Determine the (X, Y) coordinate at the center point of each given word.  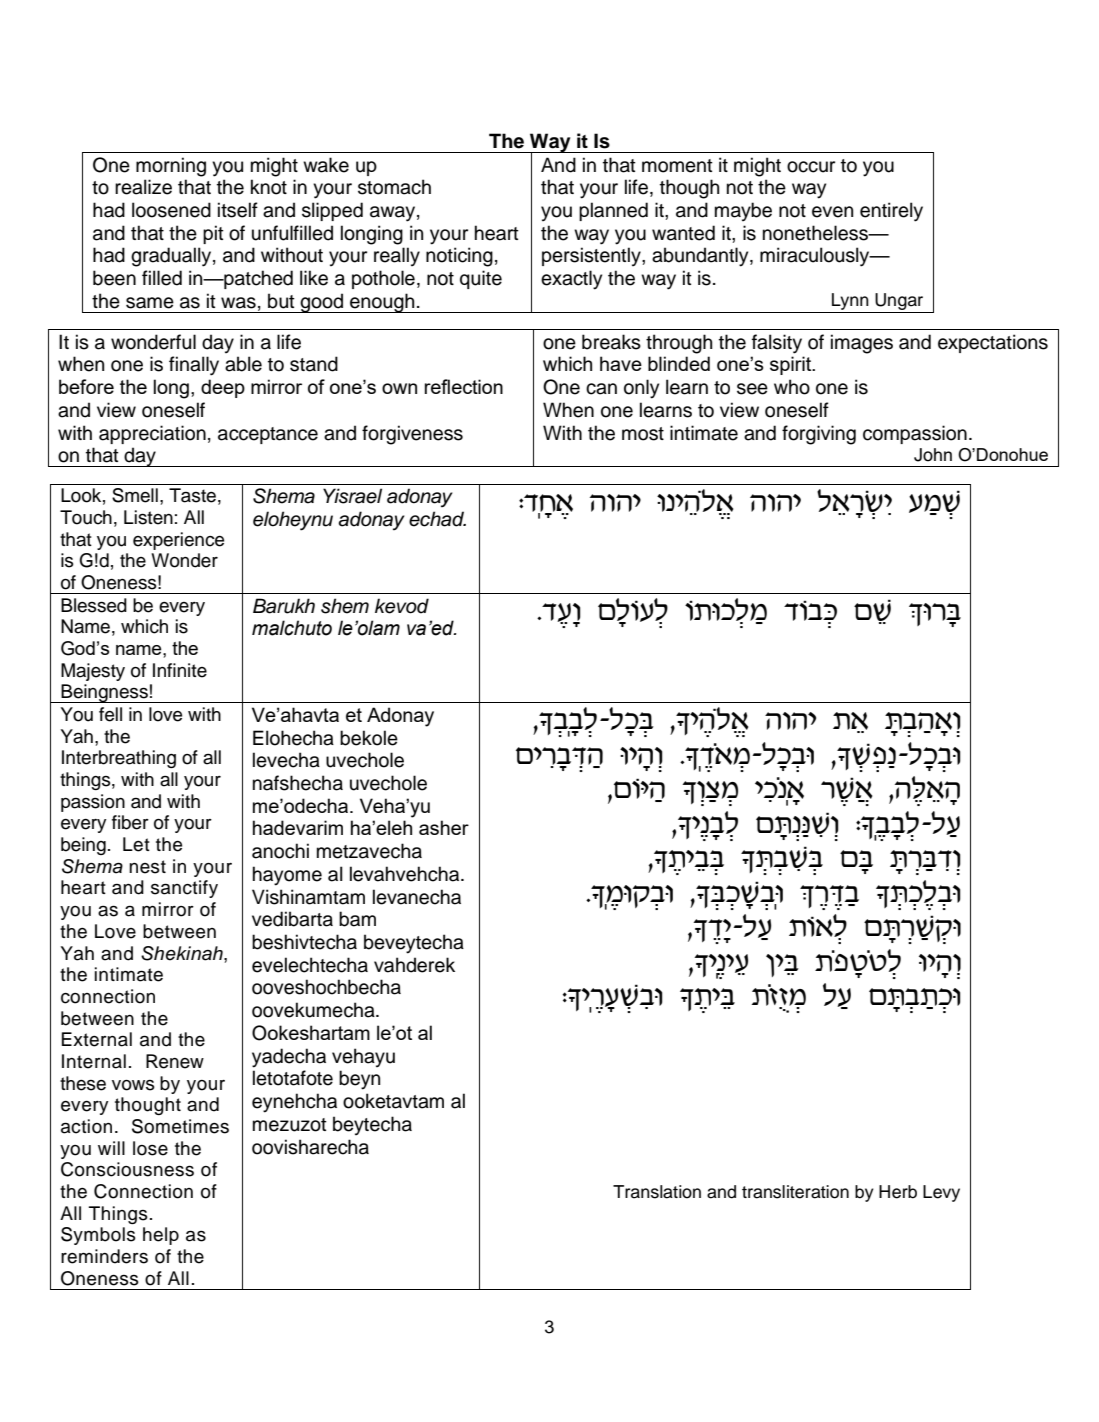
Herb (898, 1192)
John (933, 455)
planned (613, 211)
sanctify (184, 889)
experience (178, 541)
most (643, 434)
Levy (941, 1193)
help (161, 1236)
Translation (657, 1192)
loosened (171, 210)
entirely (891, 212)
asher (444, 827)
